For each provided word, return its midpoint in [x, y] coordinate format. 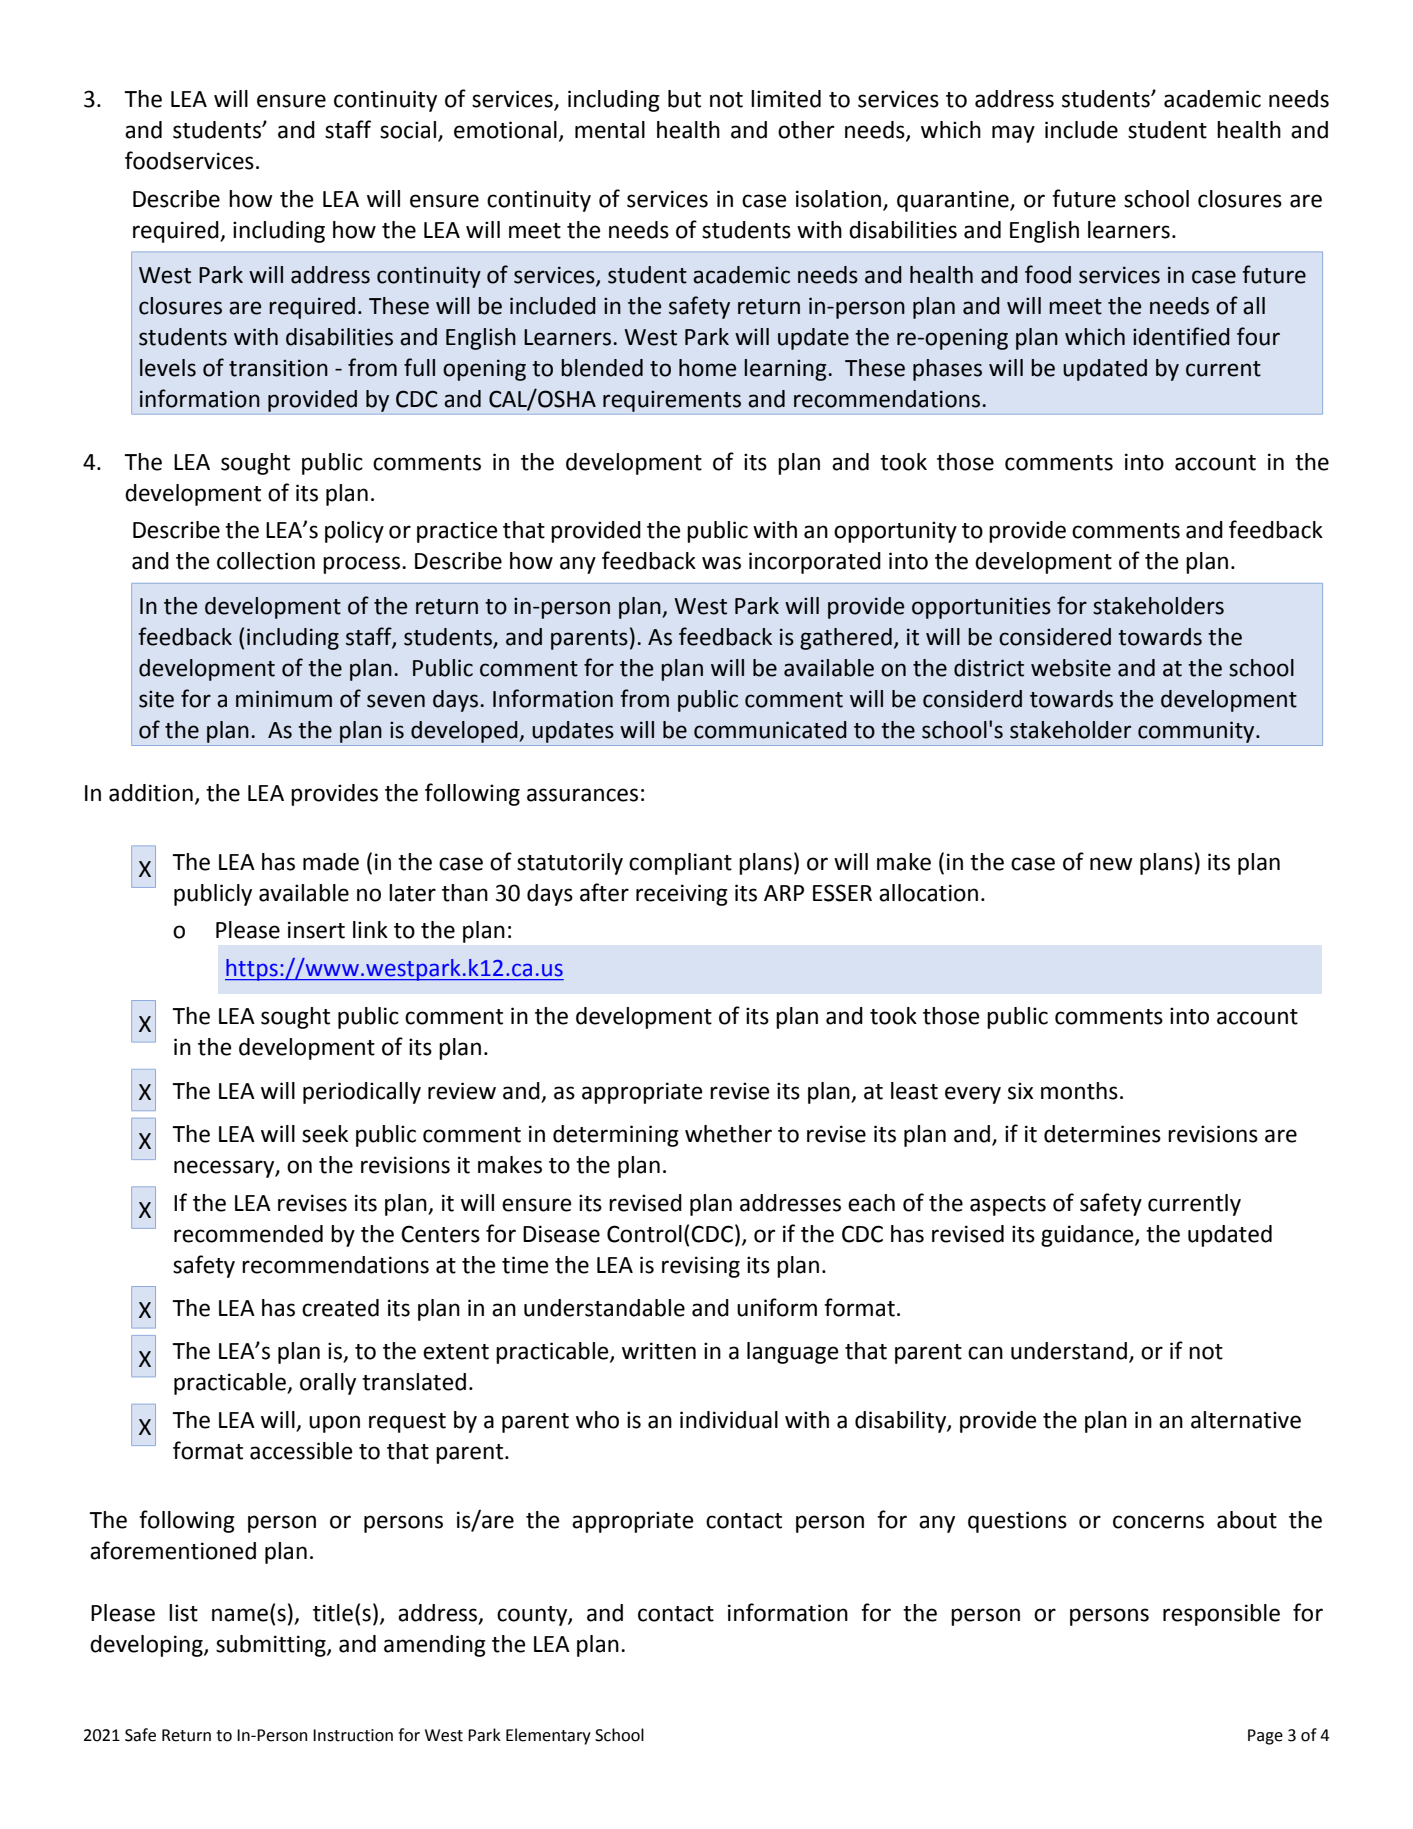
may [1013, 134]
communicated [770, 730]
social [408, 130]
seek [325, 1134]
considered [1055, 637]
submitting [272, 1646]
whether [728, 1134]
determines [1102, 1134]
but [684, 99]
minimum [284, 699]
